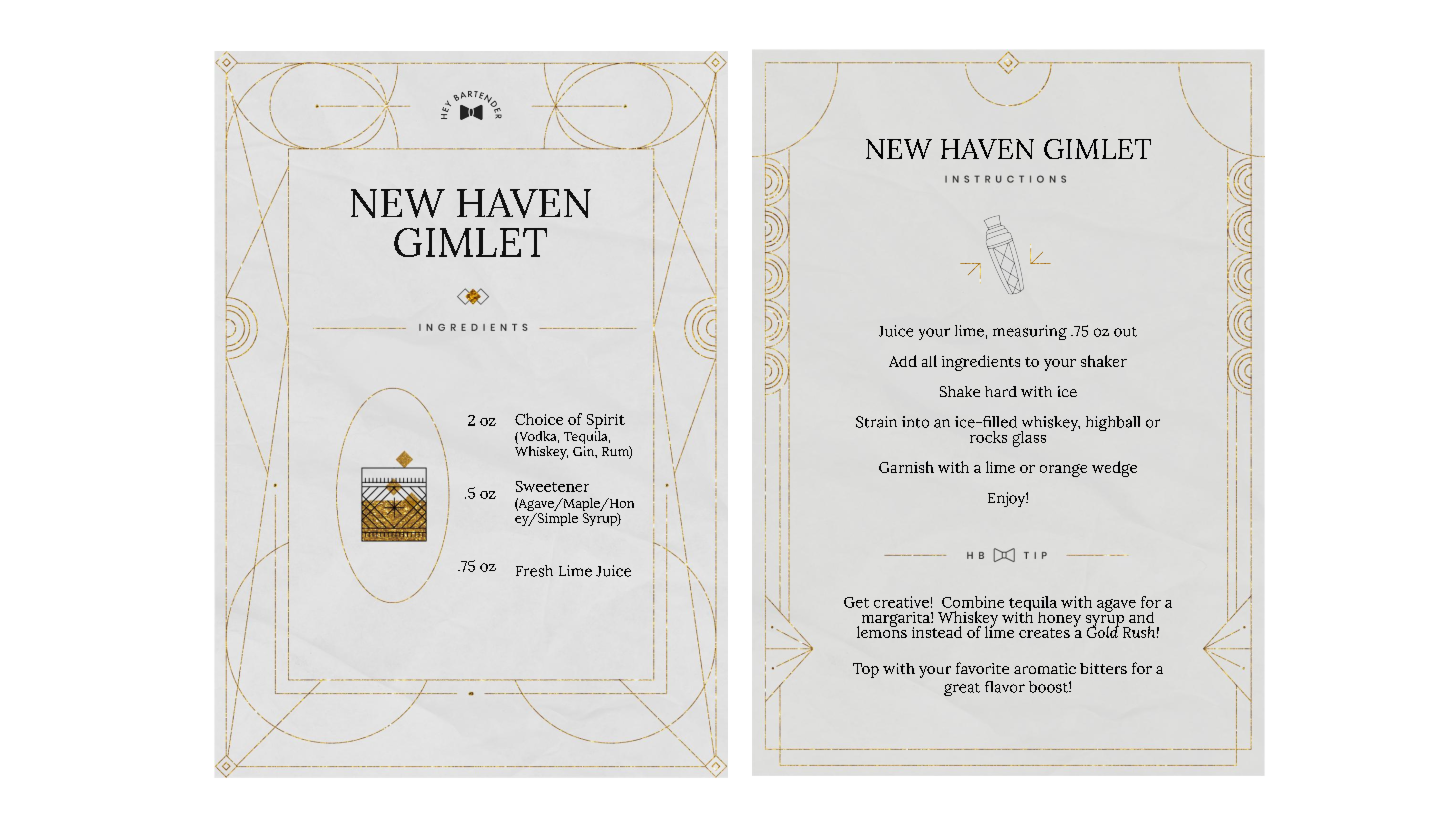  I want to click on Get, so click(856, 602).
